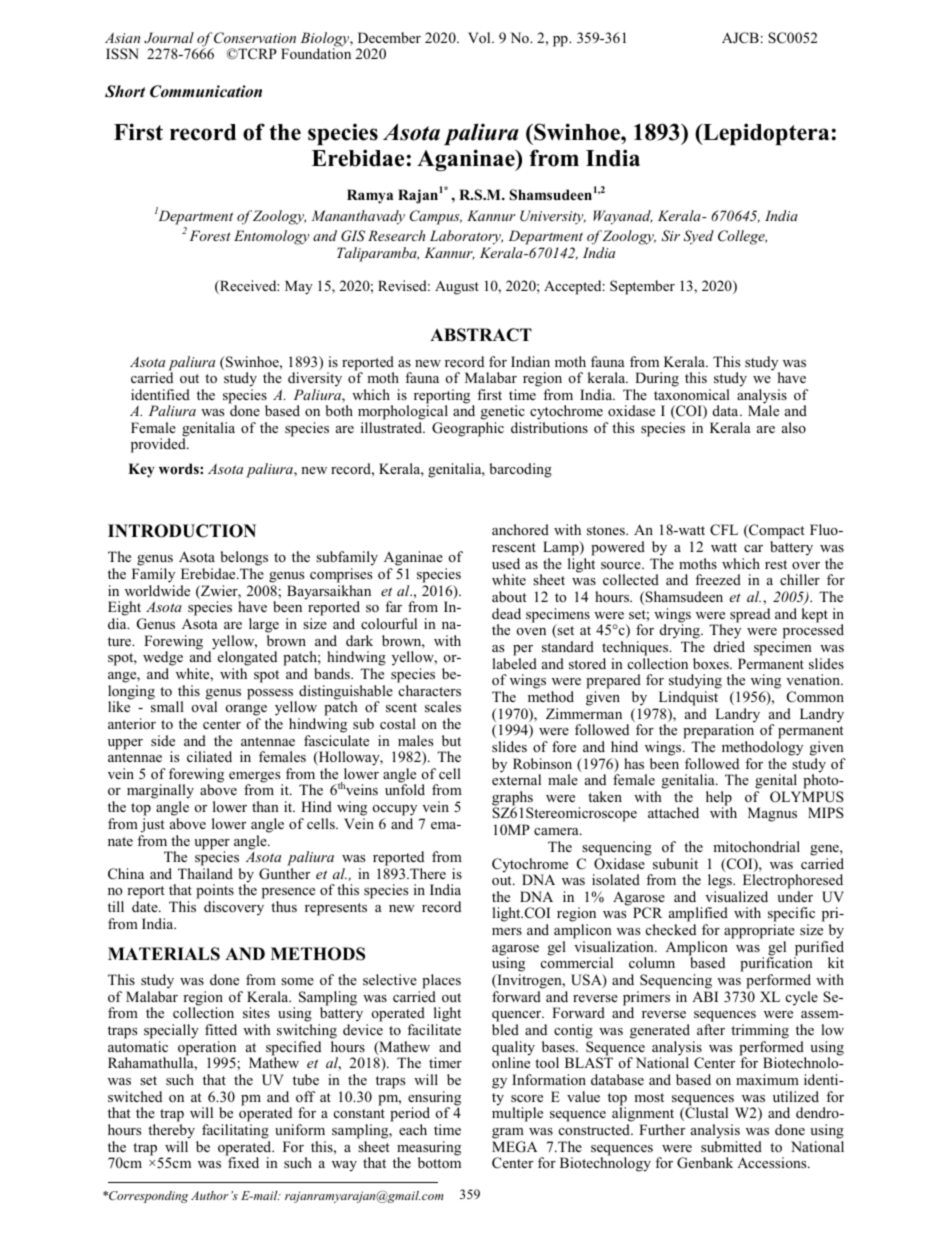 The width and height of the document is (952, 1233). Describe the element at coordinates (765, 134) in the document. I see `Lepidoptera` at that location.
